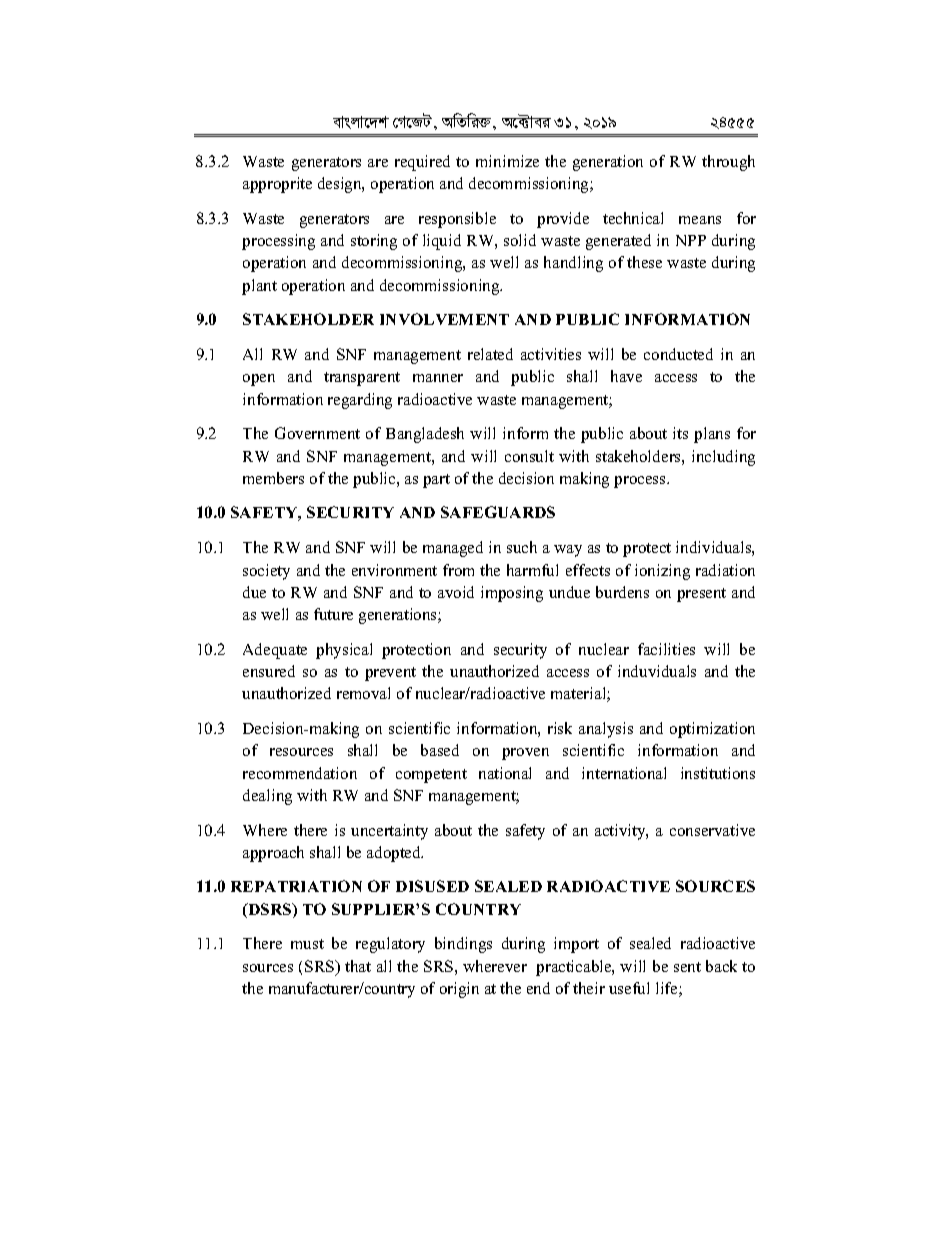  What do you see at coordinates (300, 773) in the image?
I see `recommendation` at bounding box center [300, 773].
